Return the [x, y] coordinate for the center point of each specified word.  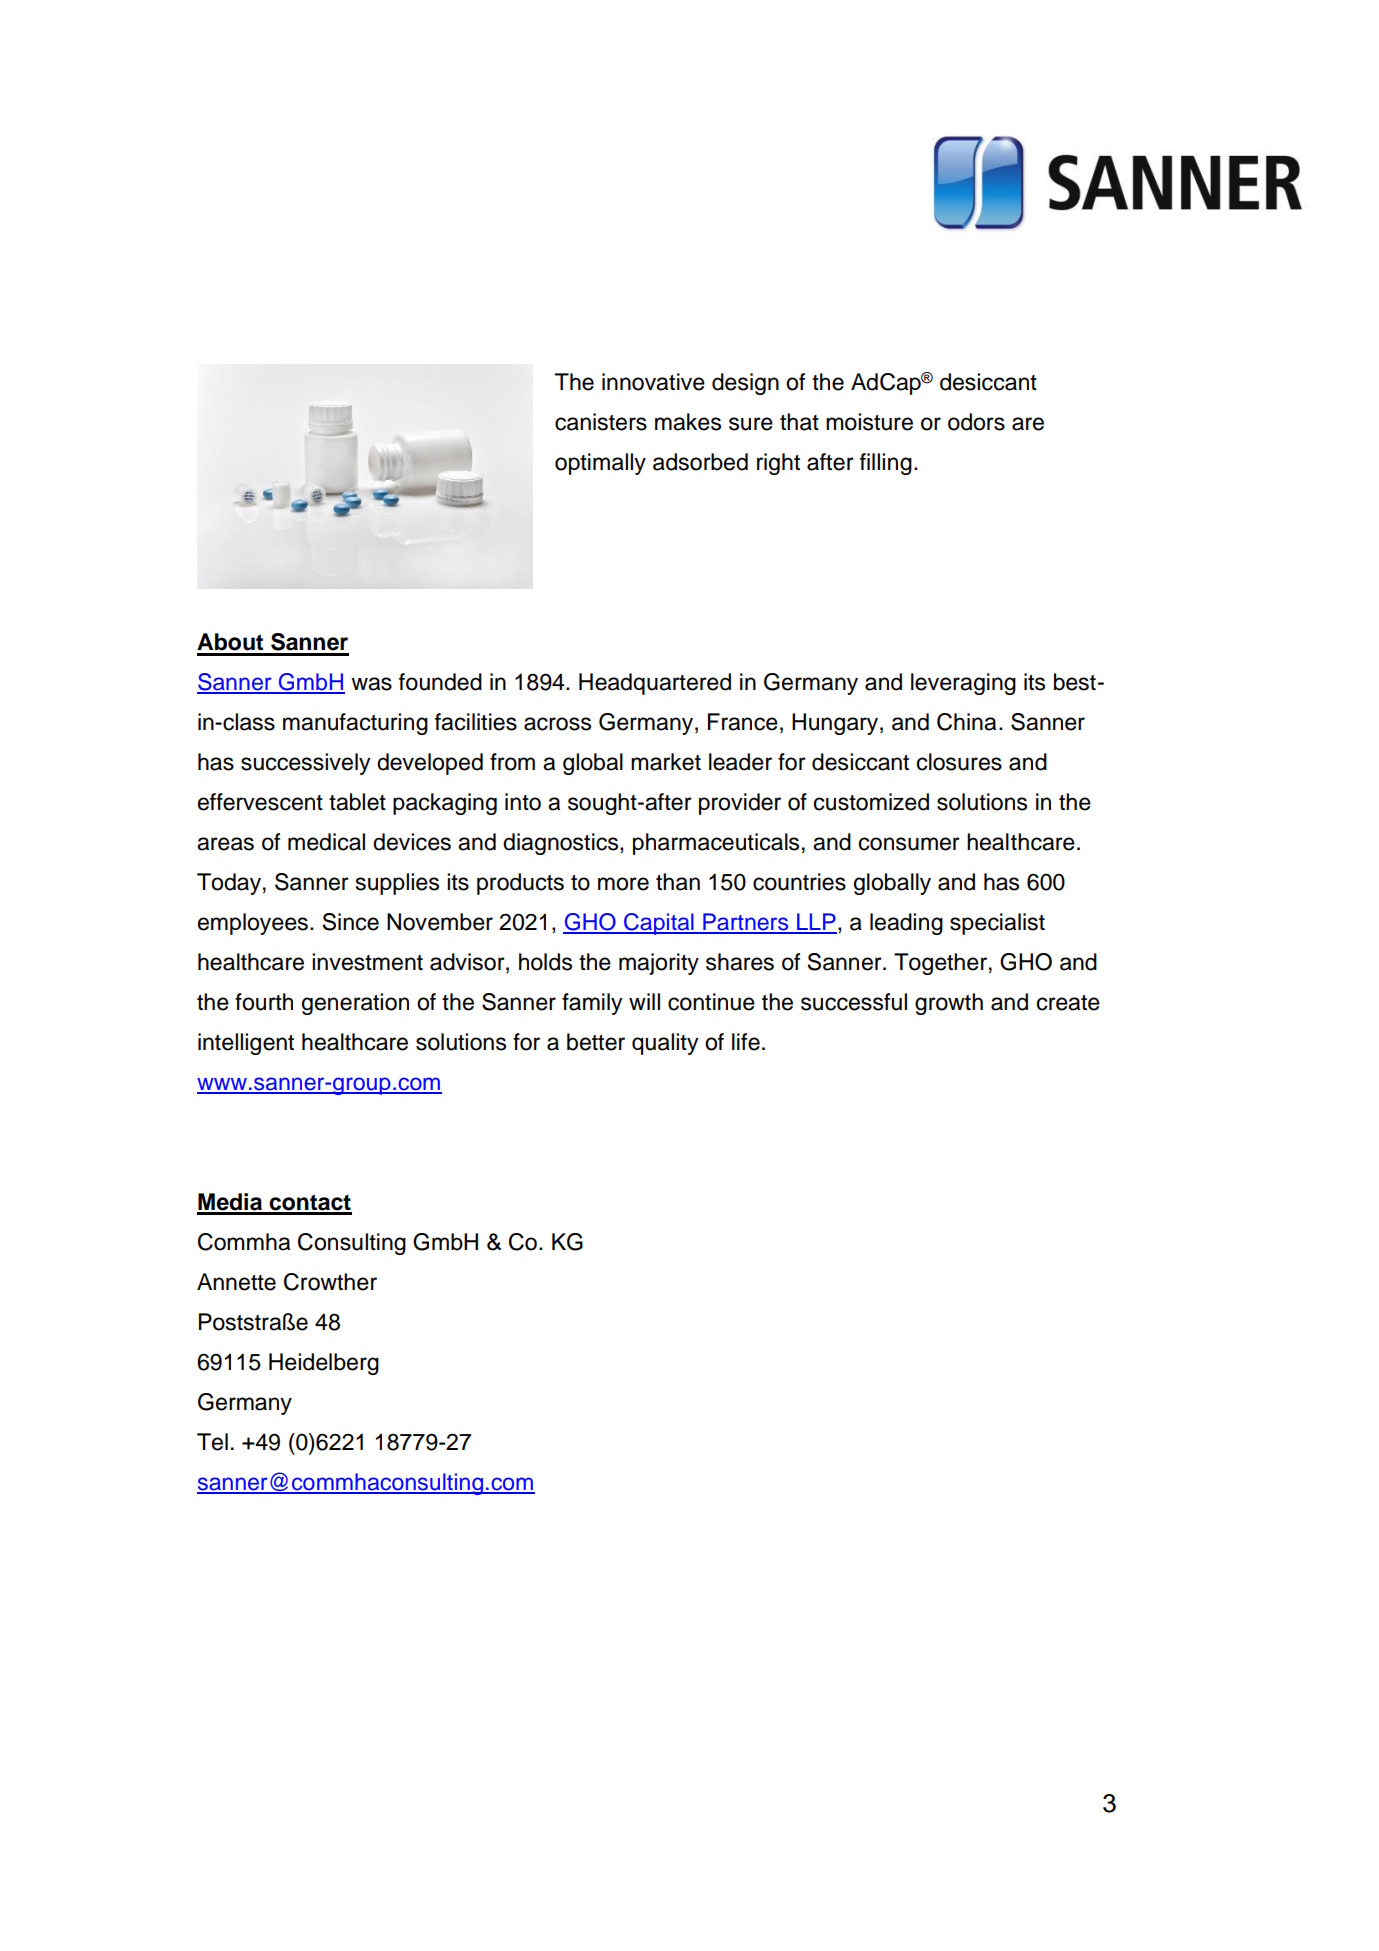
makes [688, 422]
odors [976, 422]
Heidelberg [324, 1364]
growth [949, 1004]
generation [355, 1004]
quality [665, 1044]
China [966, 722]
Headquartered [655, 684]
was [371, 684]
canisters [601, 422]
